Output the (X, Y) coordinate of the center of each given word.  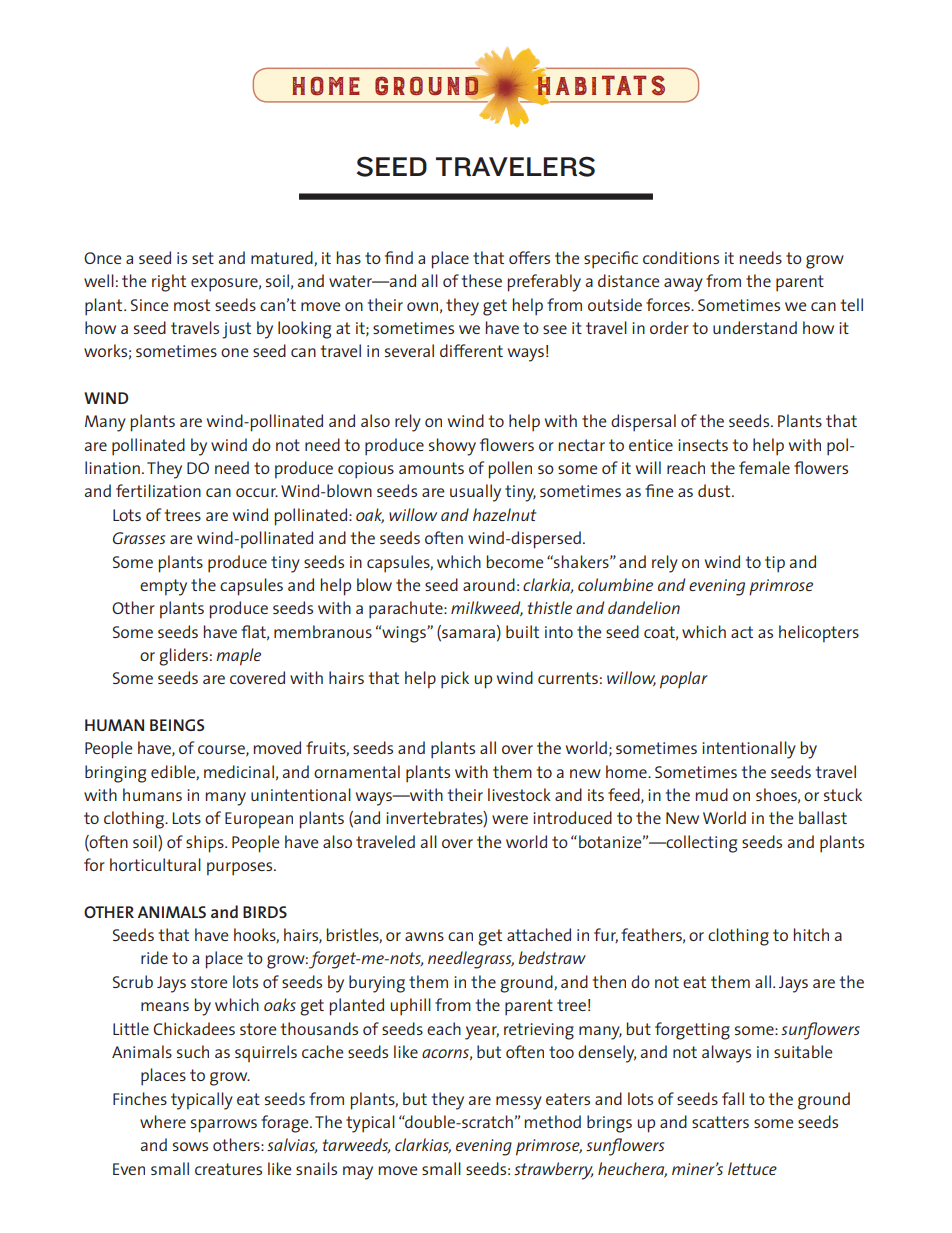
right (169, 283)
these (482, 280)
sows (190, 1146)
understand (755, 327)
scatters (720, 1122)
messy (519, 1103)
